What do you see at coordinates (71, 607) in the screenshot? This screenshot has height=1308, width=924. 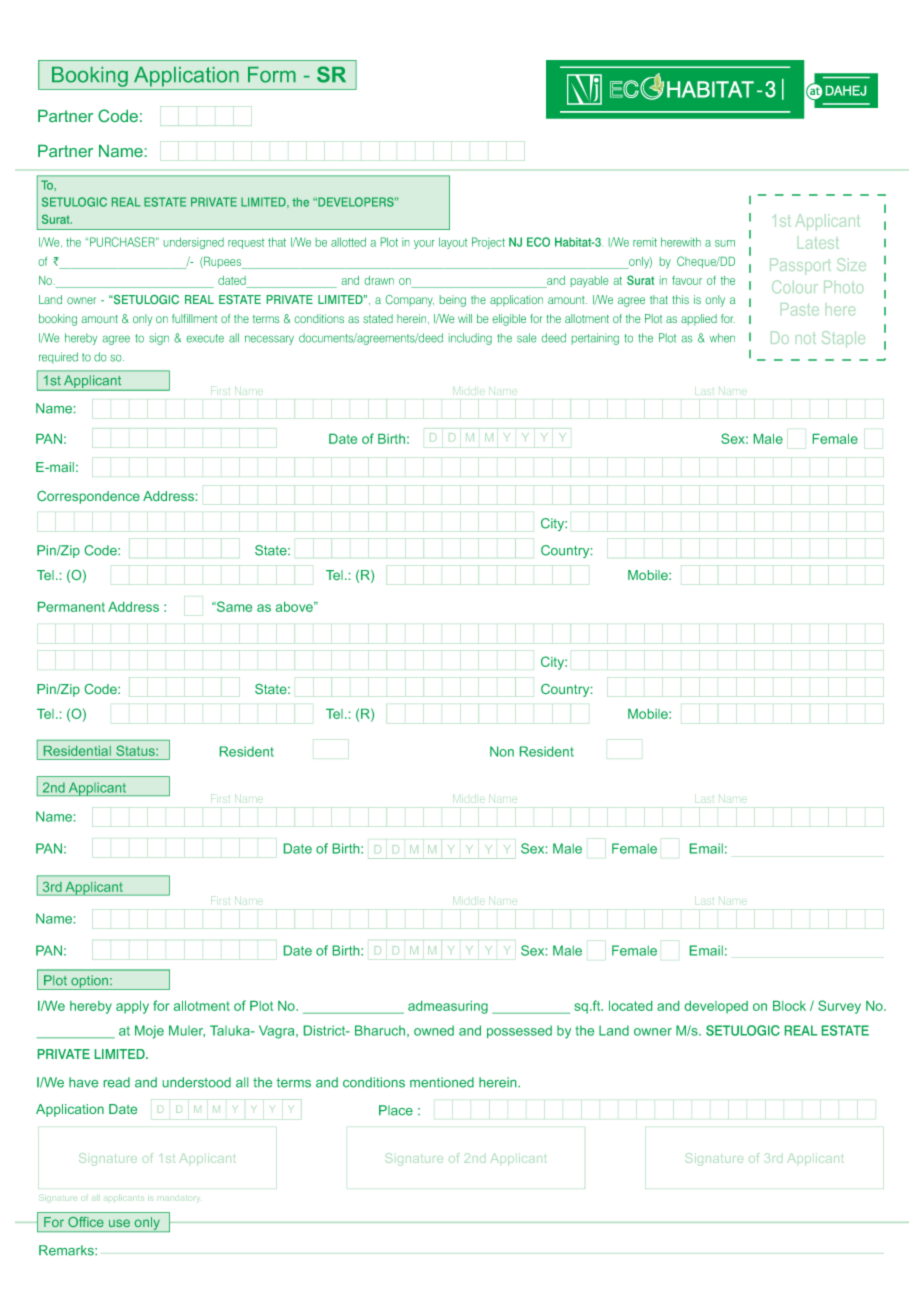 I see `Permanent` at bounding box center [71, 607].
